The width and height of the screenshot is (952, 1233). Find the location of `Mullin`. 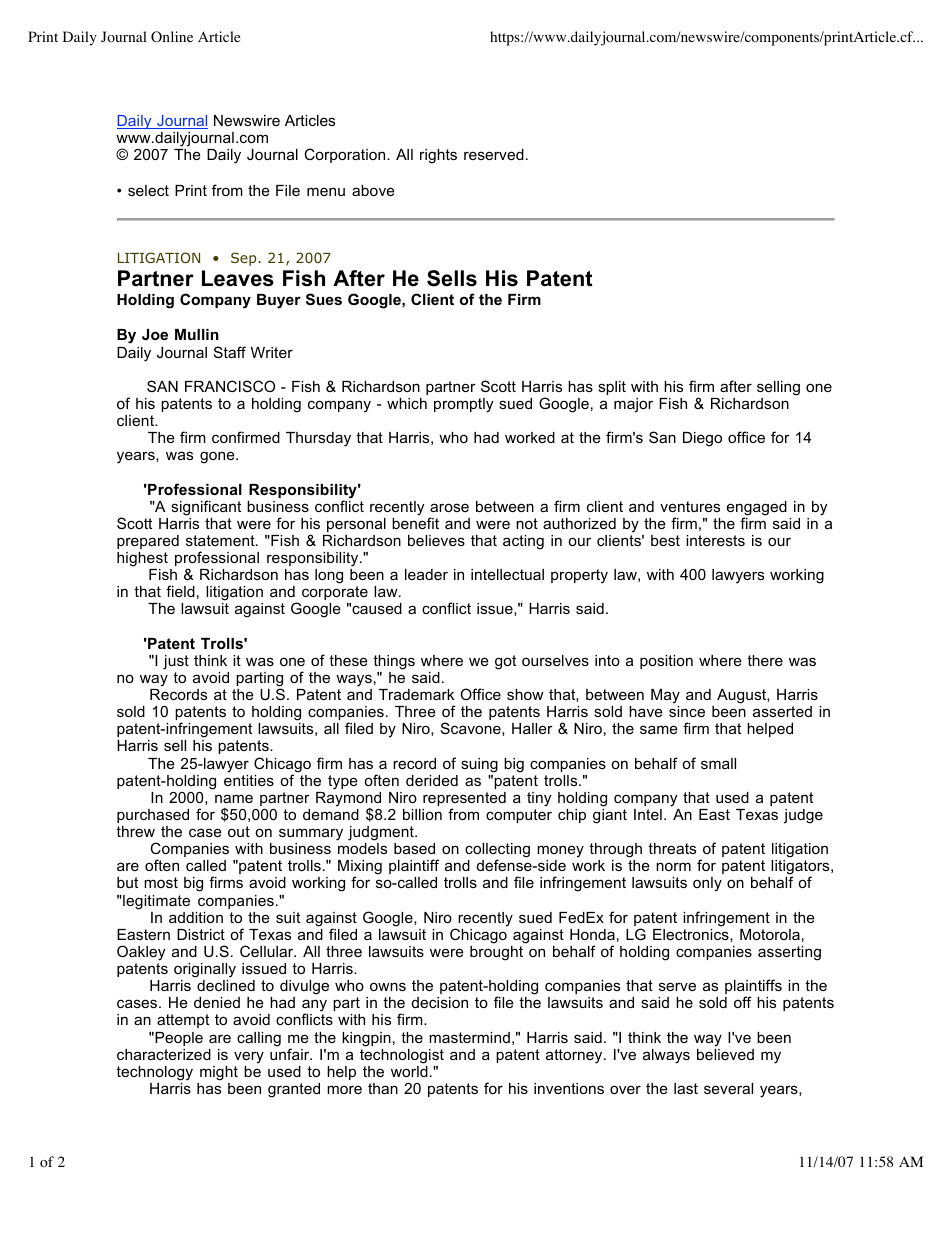

Mullin is located at coordinates (197, 334).
